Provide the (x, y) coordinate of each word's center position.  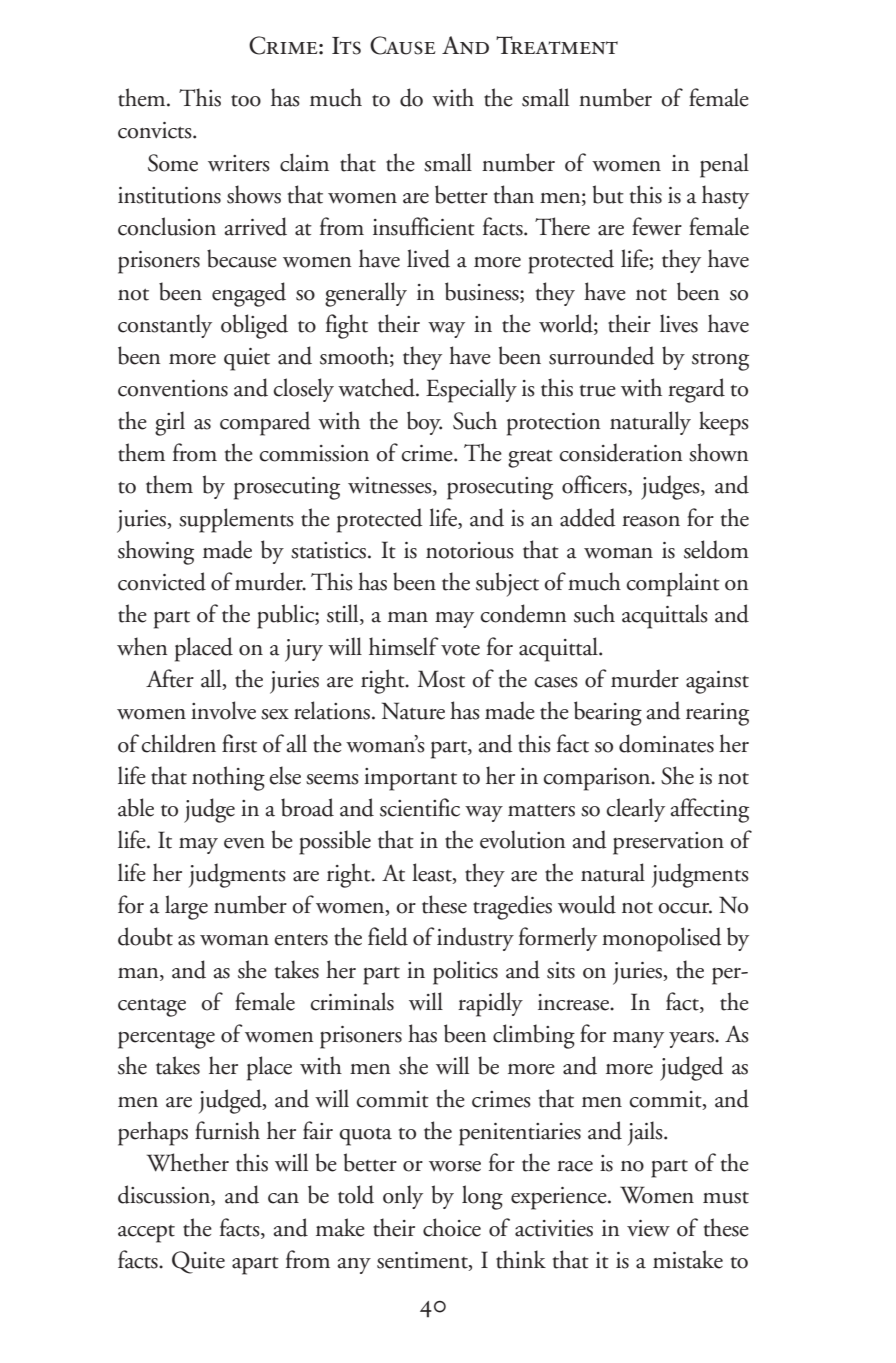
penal (724, 165)
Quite (198, 1262)
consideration (620, 452)
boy (424, 423)
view (648, 1228)
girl (170, 423)
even (244, 843)
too (246, 101)
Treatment (557, 45)
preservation (668, 843)
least (433, 872)
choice (452, 1227)
